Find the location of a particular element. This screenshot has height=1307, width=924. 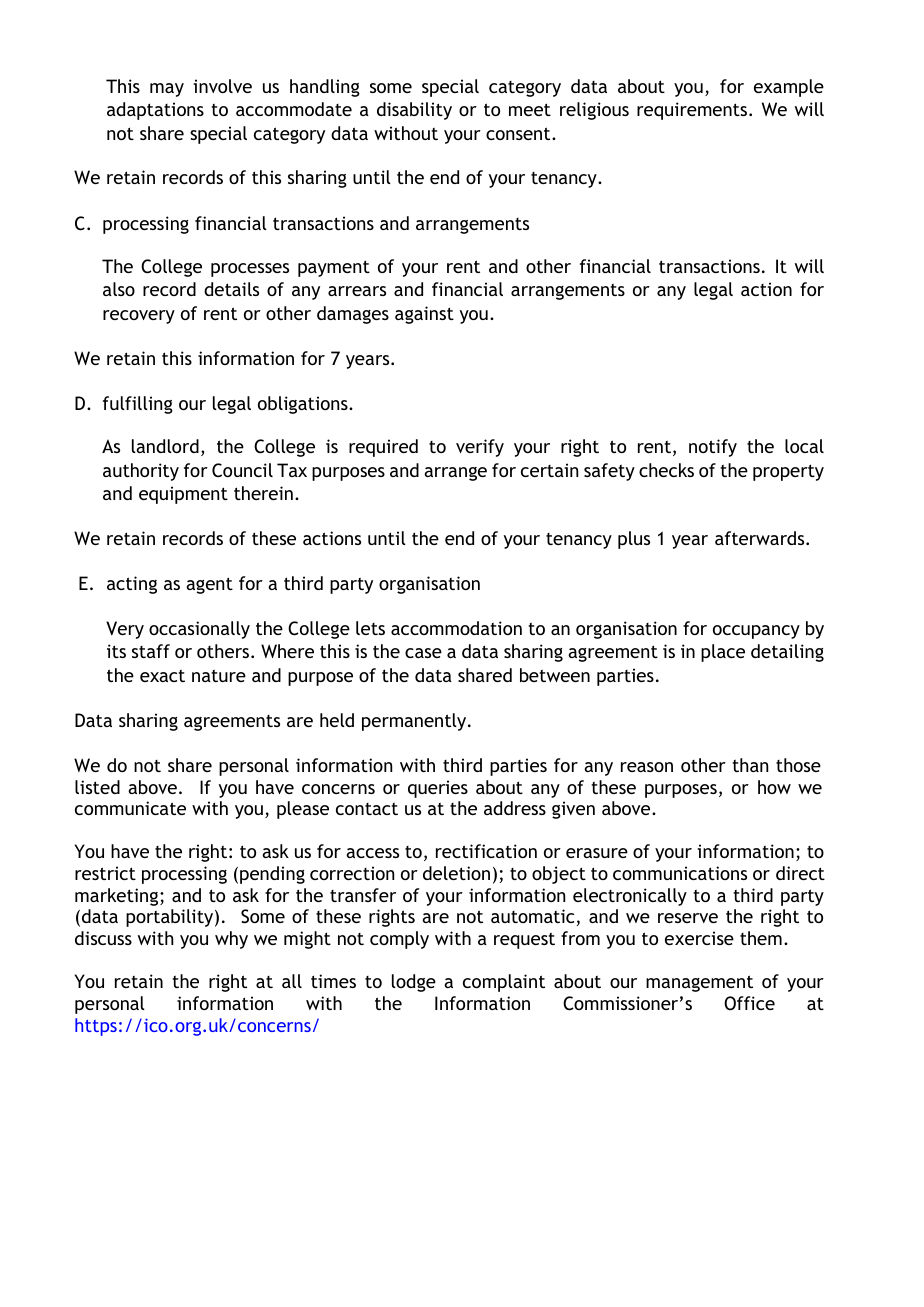

adaptations is located at coordinates (155, 111).
